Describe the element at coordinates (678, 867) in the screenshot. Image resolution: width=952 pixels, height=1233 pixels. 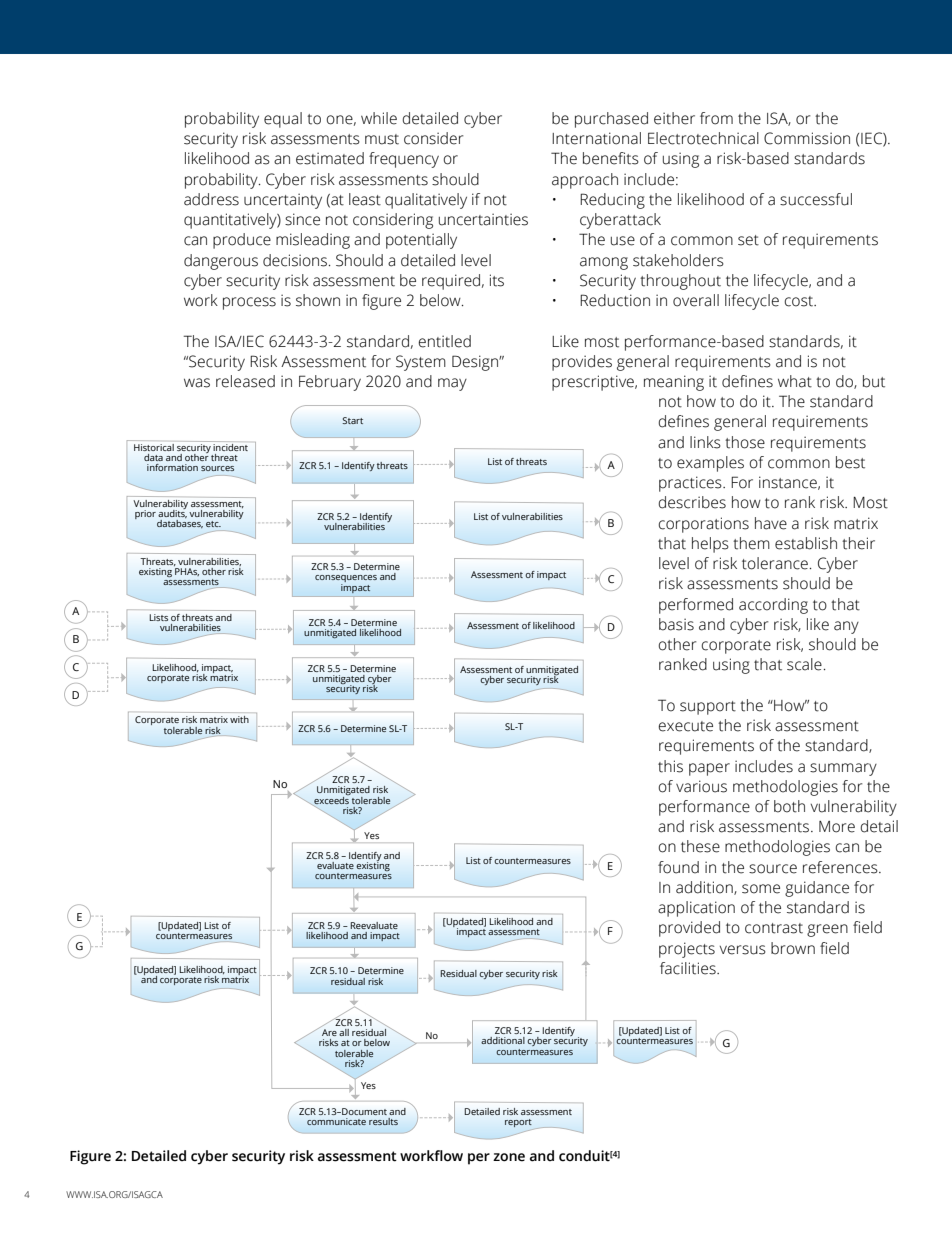
I see `found` at that location.
